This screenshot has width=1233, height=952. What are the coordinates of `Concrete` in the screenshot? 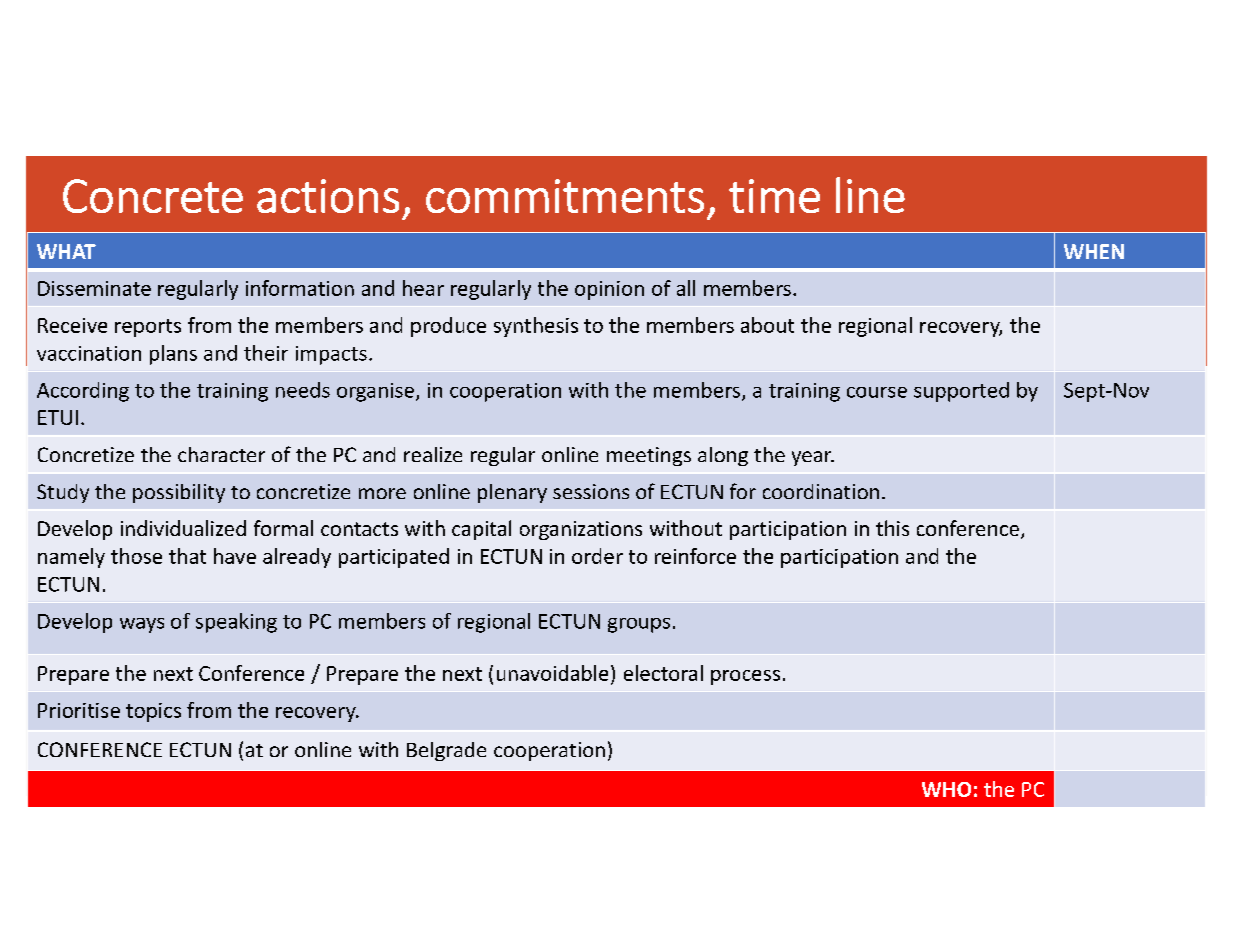 It's located at (153, 196).
